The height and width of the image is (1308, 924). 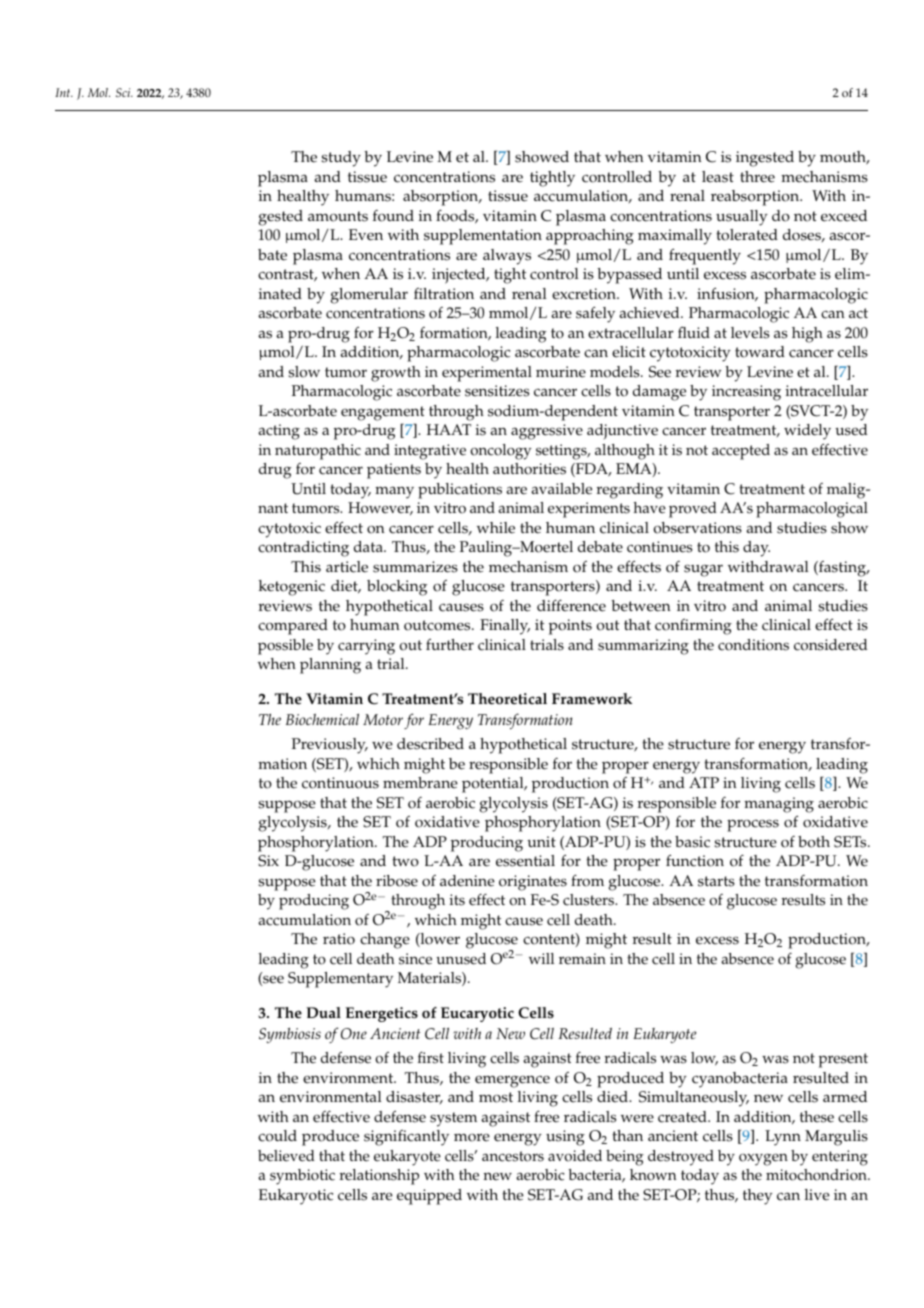 I want to click on ATP, so click(x=704, y=782).
